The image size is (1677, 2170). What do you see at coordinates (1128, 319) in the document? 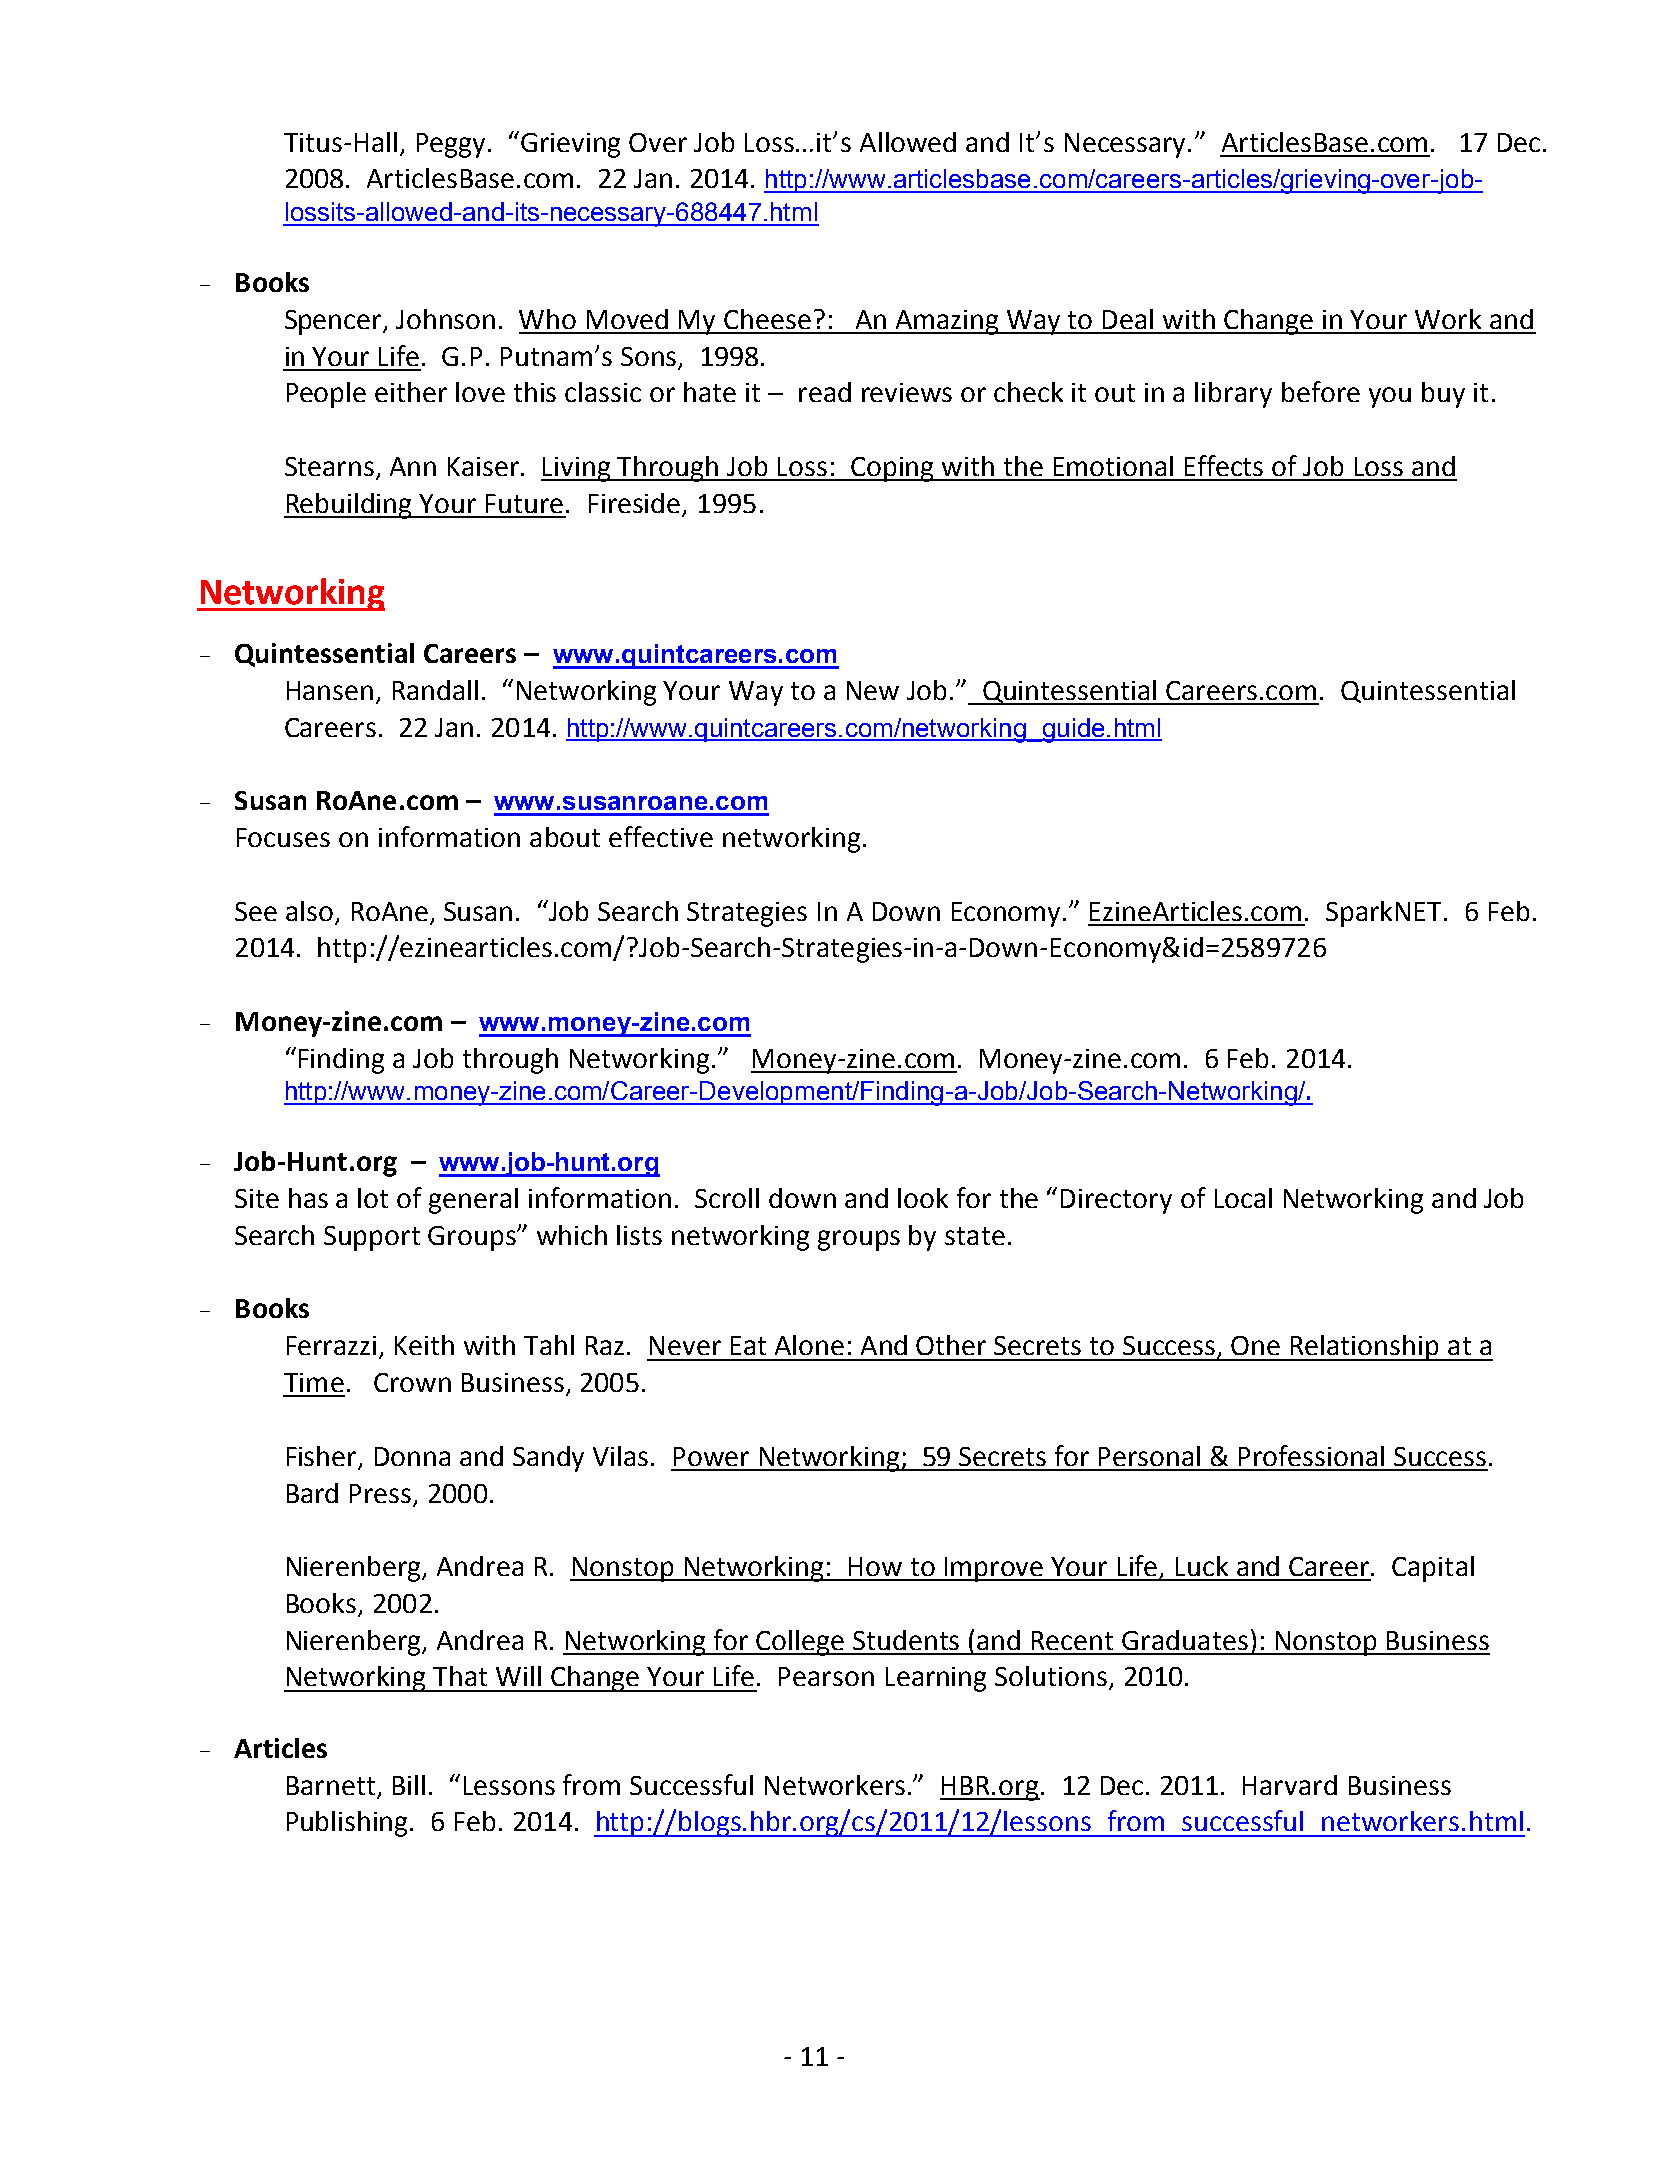
I see `Deal` at bounding box center [1128, 319].
